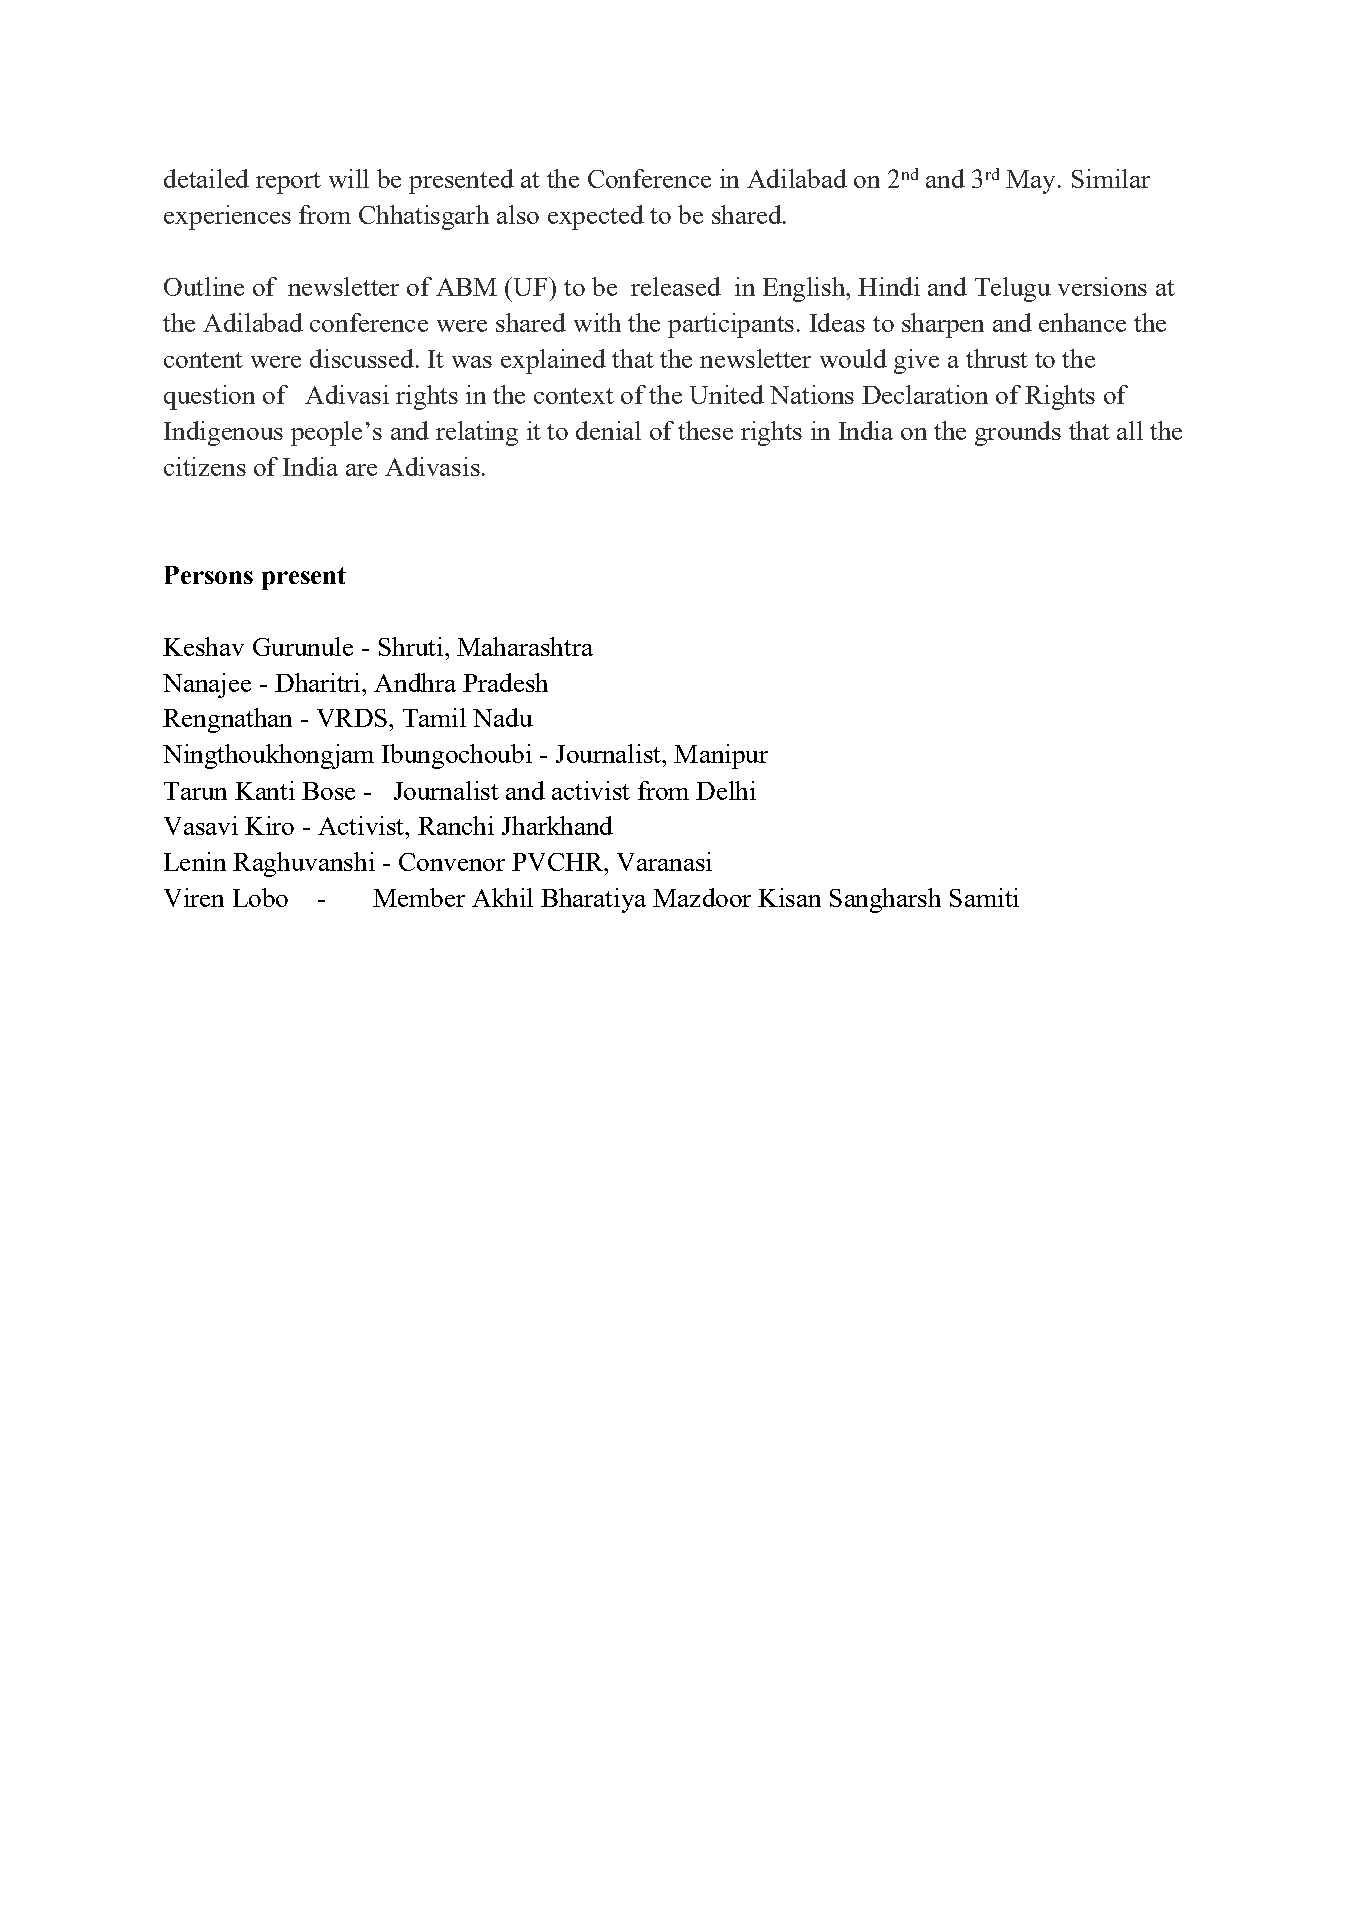 The image size is (1349, 1907). What do you see at coordinates (1030, 182) in the screenshot?
I see `May` at bounding box center [1030, 182].
